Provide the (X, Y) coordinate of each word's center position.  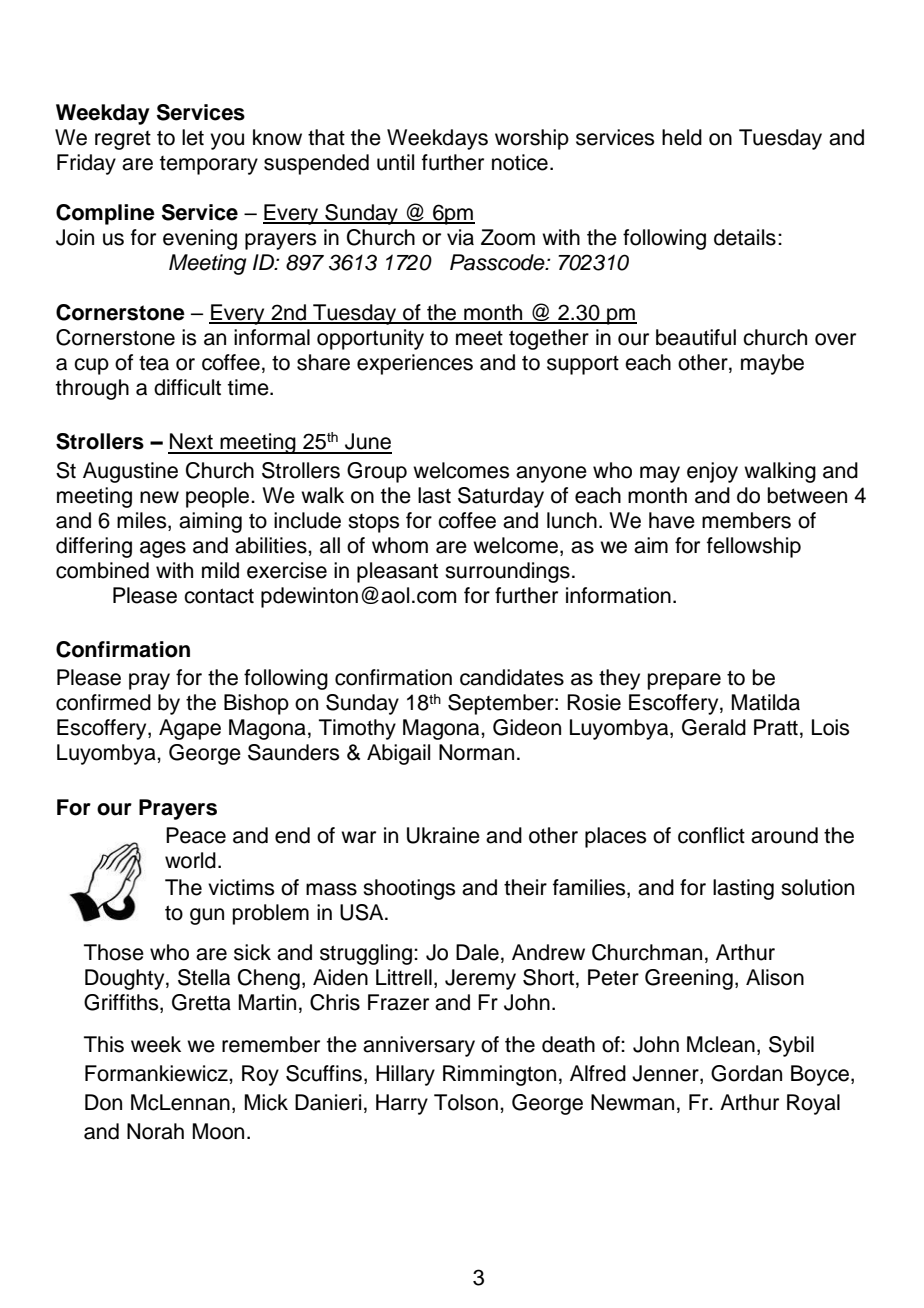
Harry (402, 1104)
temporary (209, 165)
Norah (155, 1131)
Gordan (746, 1073)
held (682, 137)
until (395, 162)
